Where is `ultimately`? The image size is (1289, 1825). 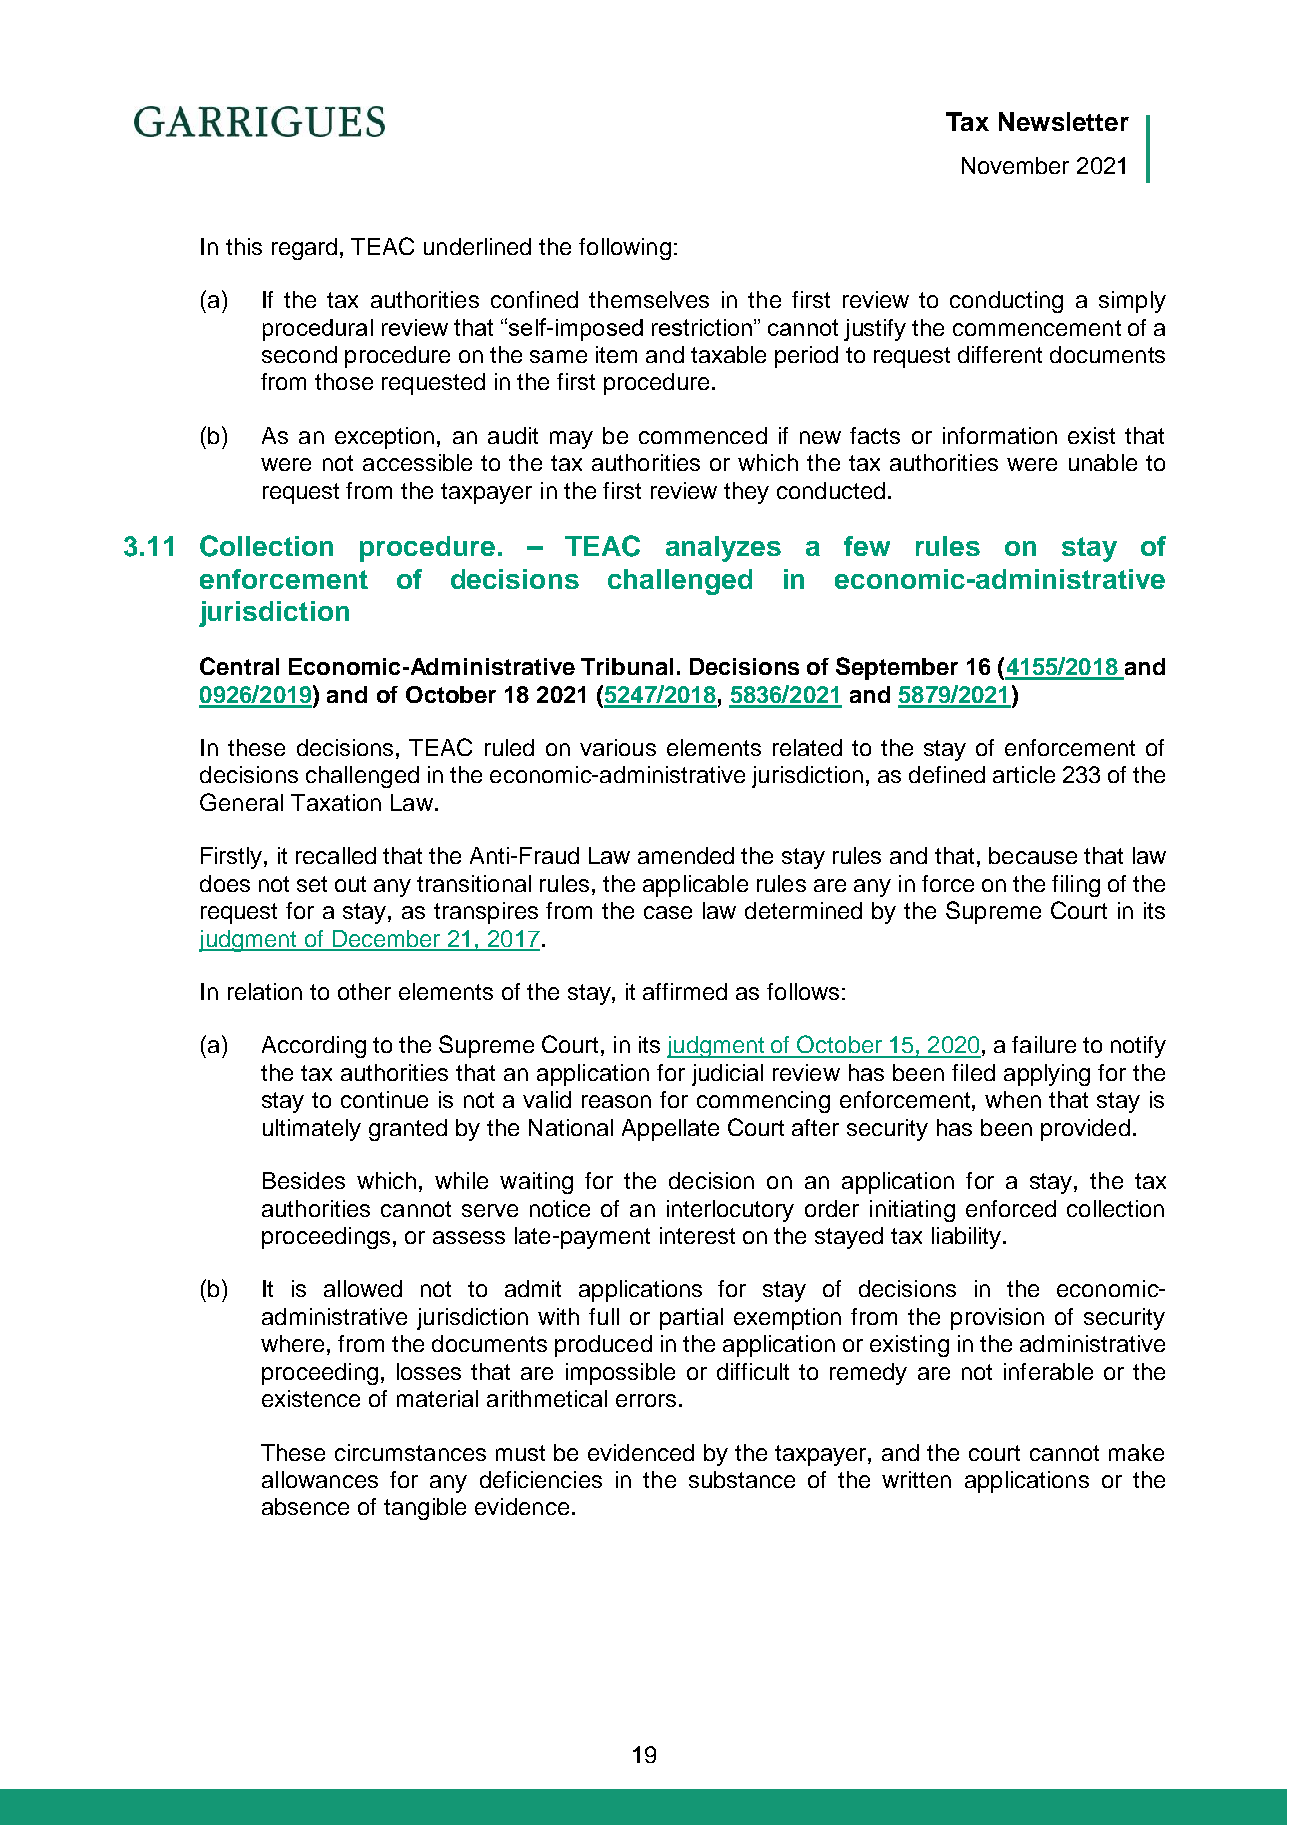
ultimately is located at coordinates (312, 1130).
